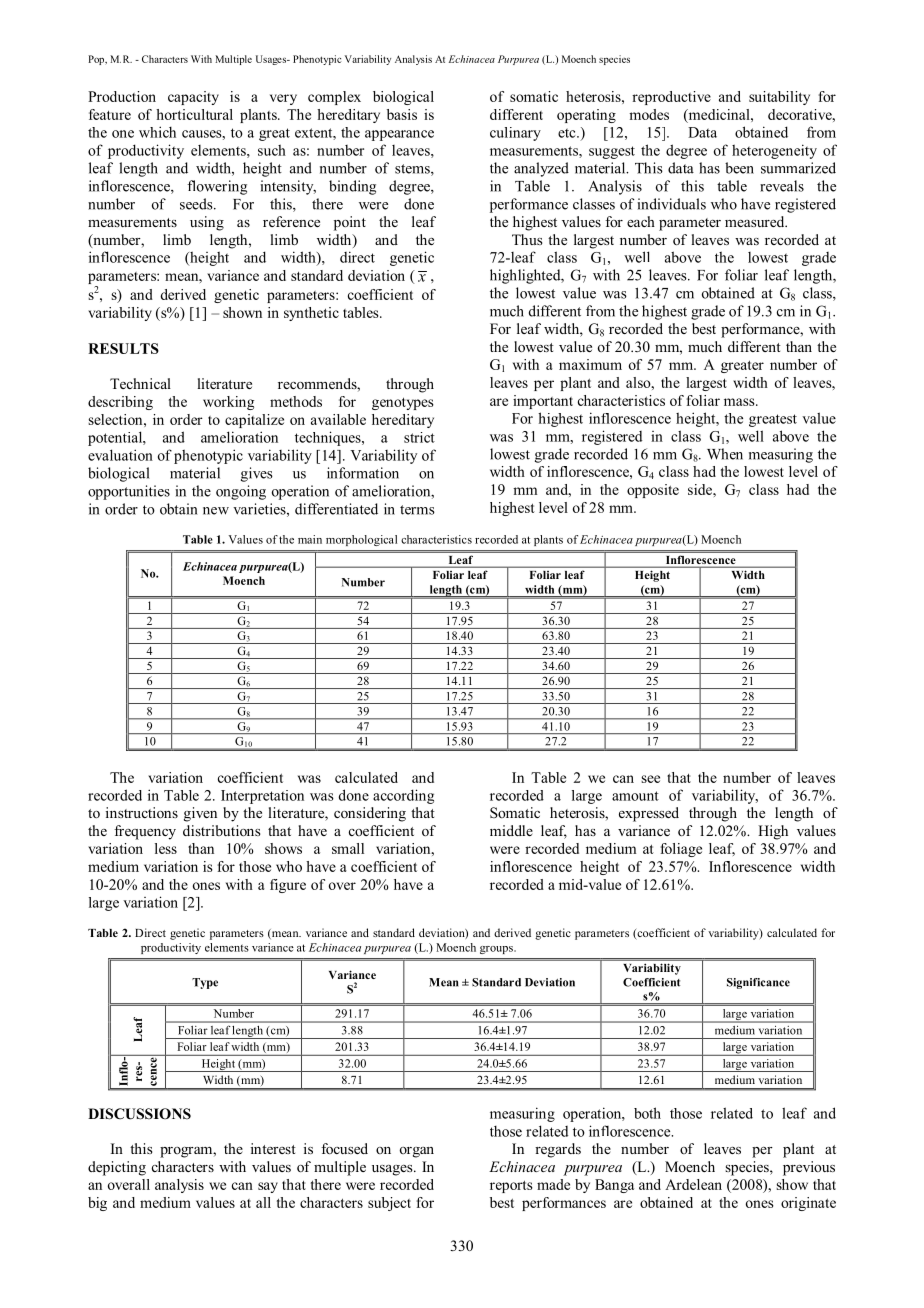  Describe the element at coordinates (419, 437) in the screenshot. I see `strict` at that location.
